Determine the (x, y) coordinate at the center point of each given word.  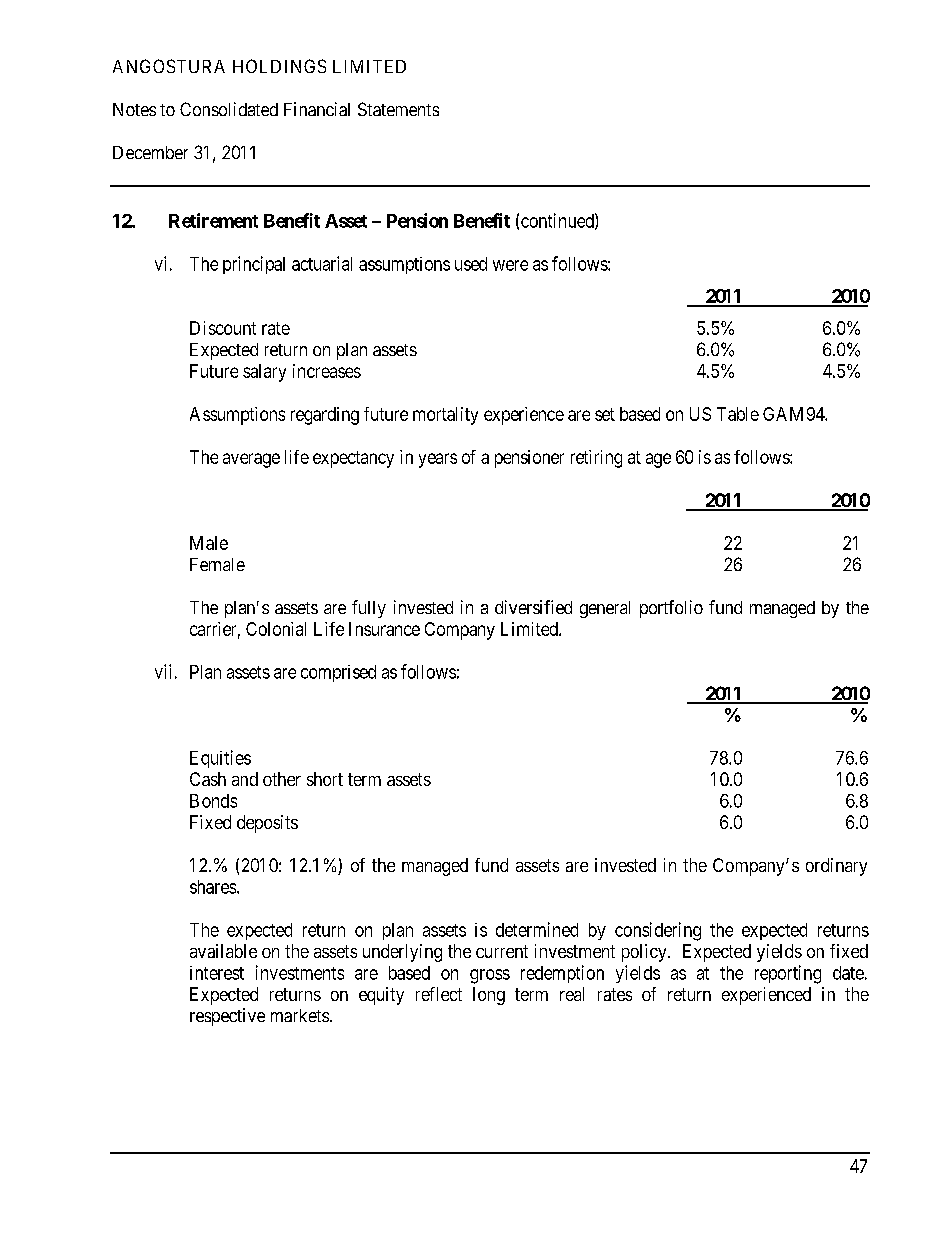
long (489, 996)
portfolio (671, 609)
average (251, 460)
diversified (533, 607)
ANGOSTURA (169, 66)
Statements (398, 109)
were (510, 265)
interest (217, 973)
